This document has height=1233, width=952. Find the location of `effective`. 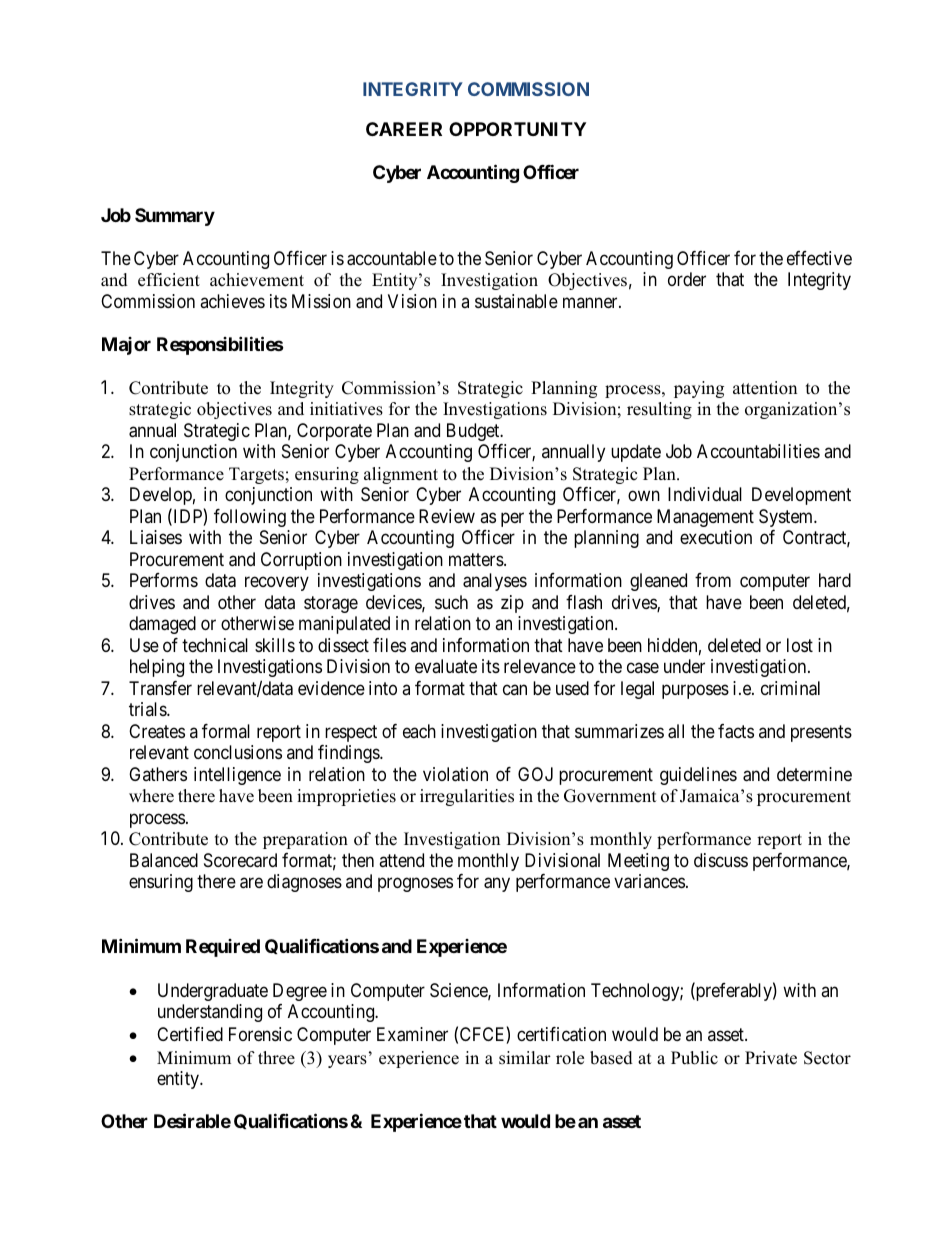

effective is located at coordinates (819, 258).
